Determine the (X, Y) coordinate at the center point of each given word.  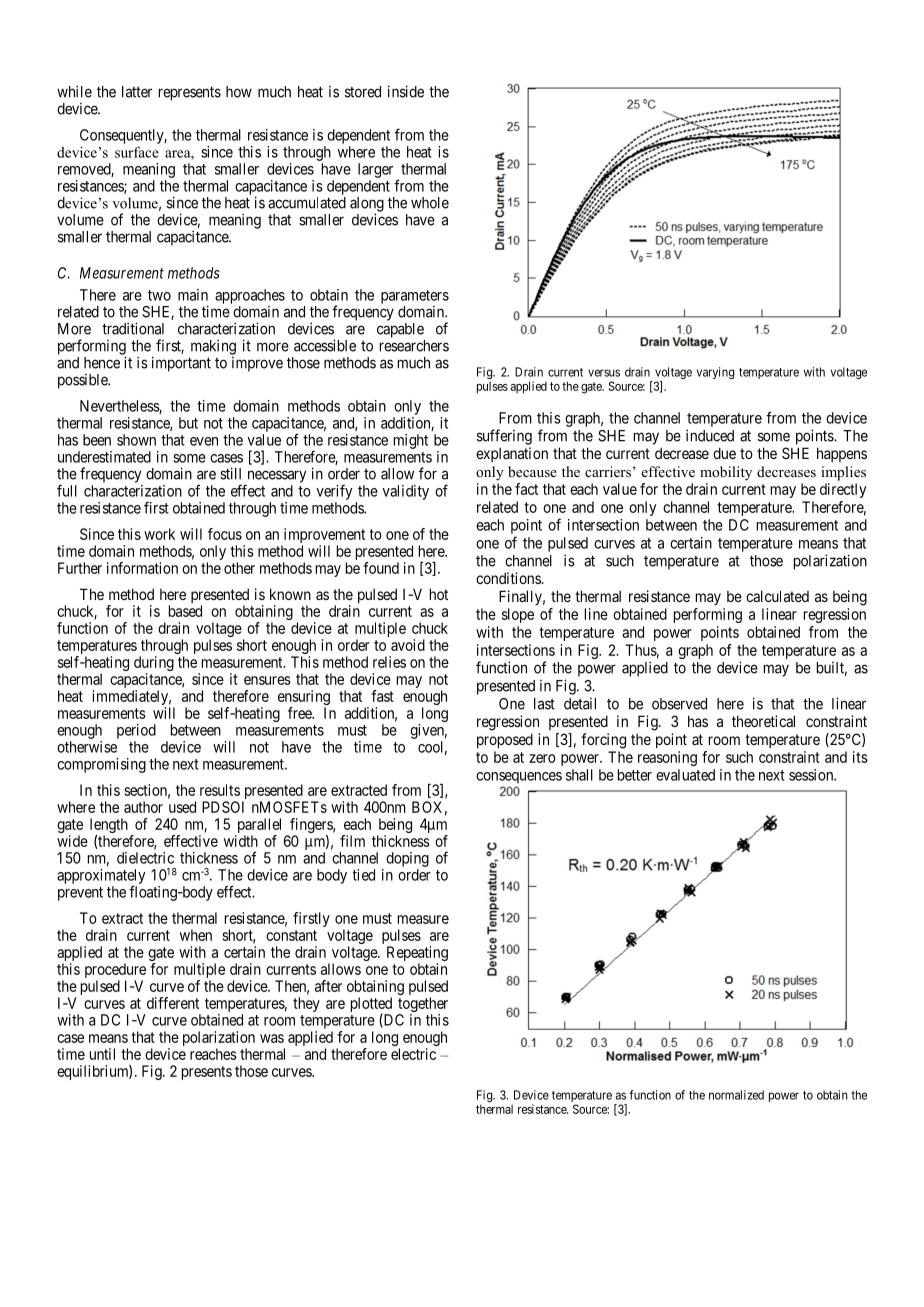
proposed (505, 740)
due (724, 453)
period (136, 731)
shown (136, 440)
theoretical (763, 721)
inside (406, 91)
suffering (504, 437)
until (102, 1054)
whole (430, 203)
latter (137, 92)
